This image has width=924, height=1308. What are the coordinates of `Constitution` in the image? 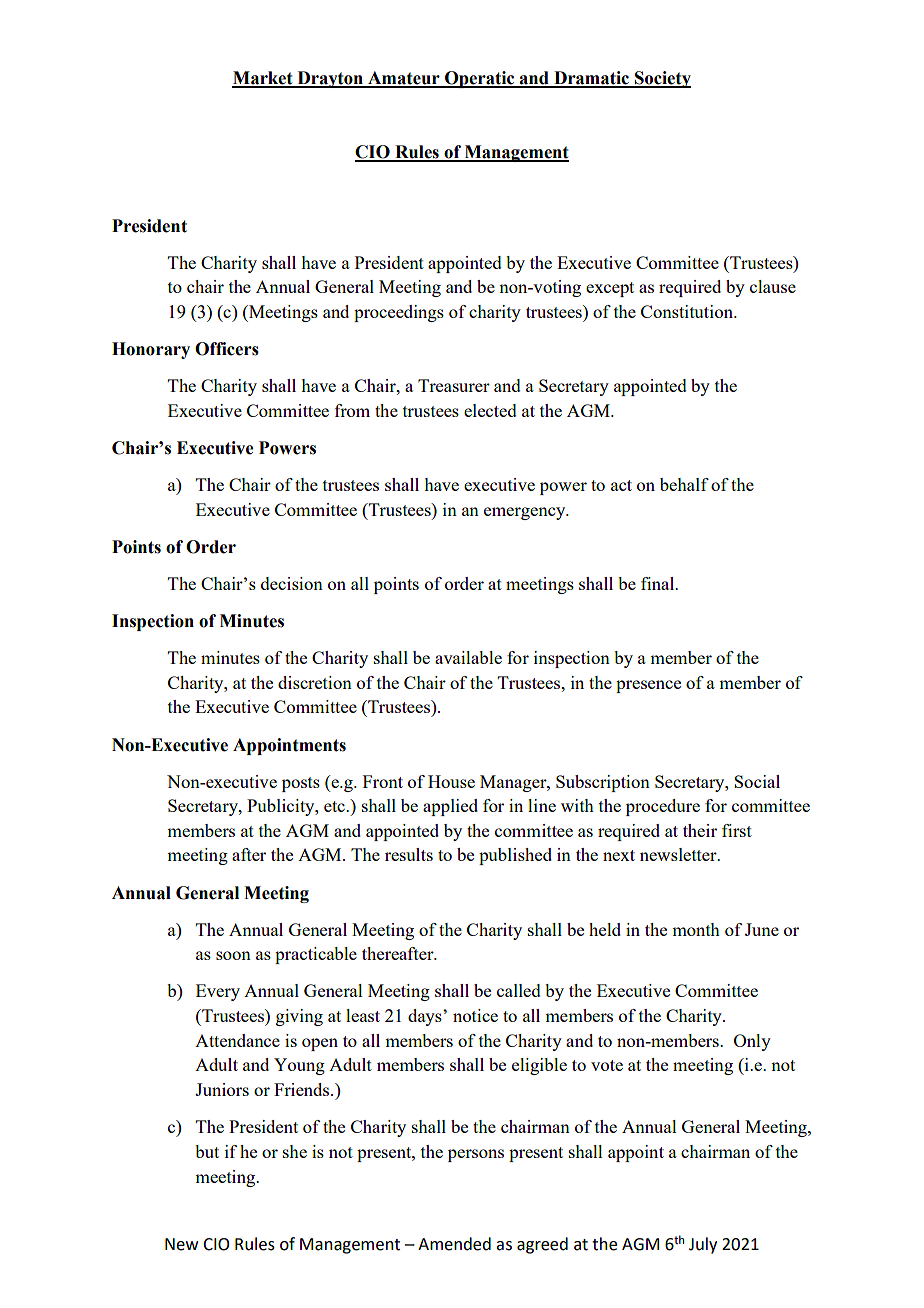 It's located at (688, 311).
